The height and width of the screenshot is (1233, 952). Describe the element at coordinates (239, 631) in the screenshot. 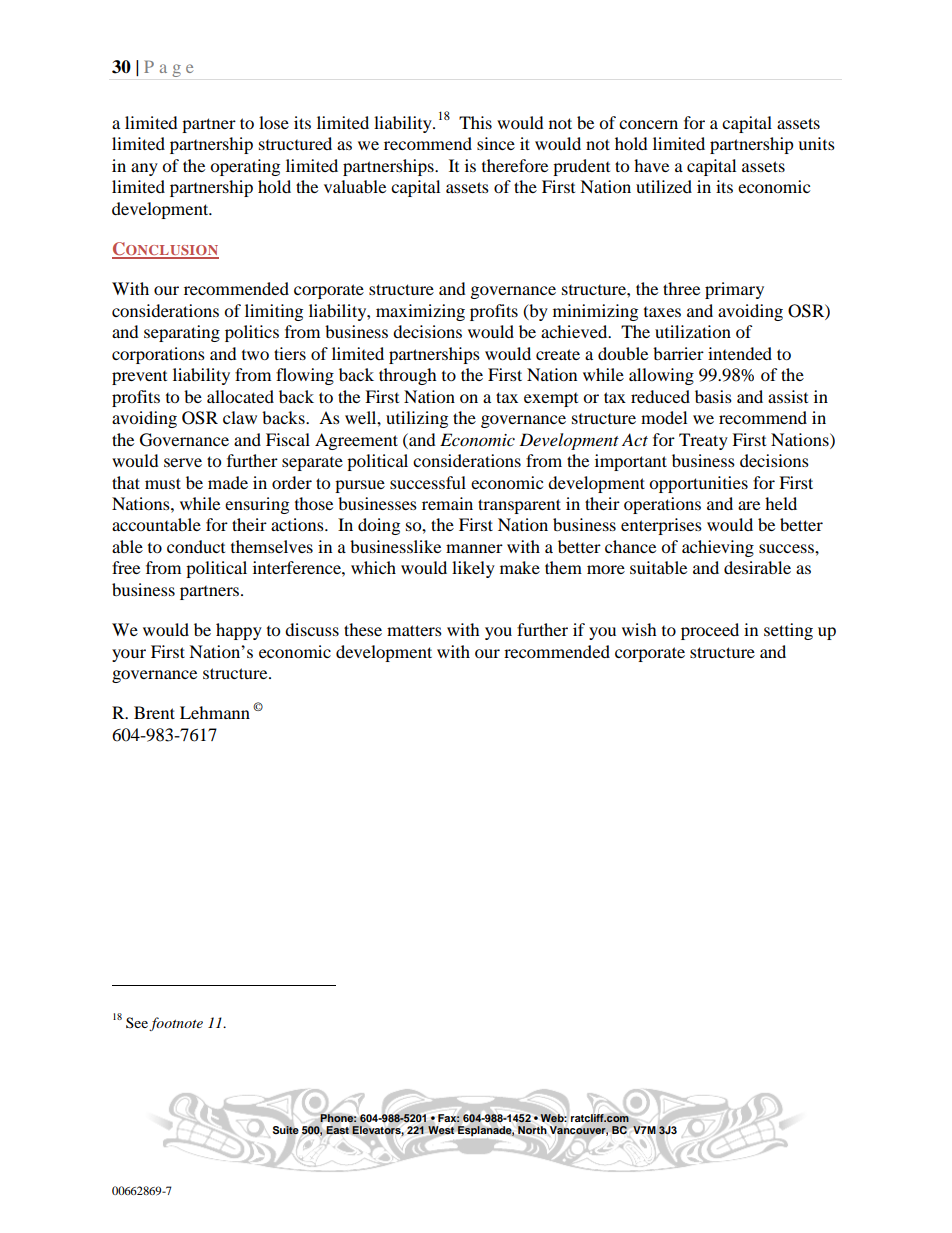

I see `happy` at that location.
